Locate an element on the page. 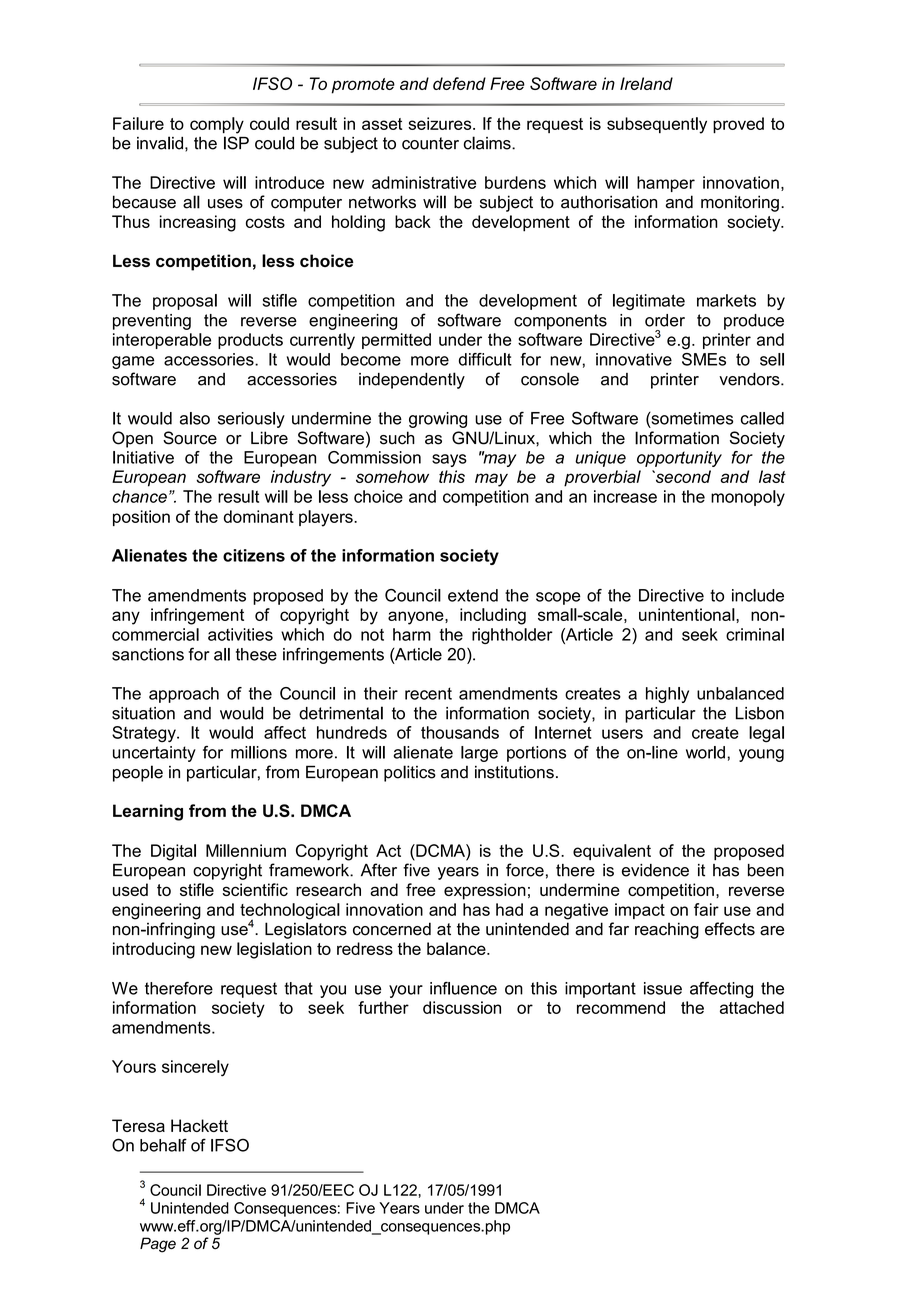  Page is located at coordinates (158, 1245).
